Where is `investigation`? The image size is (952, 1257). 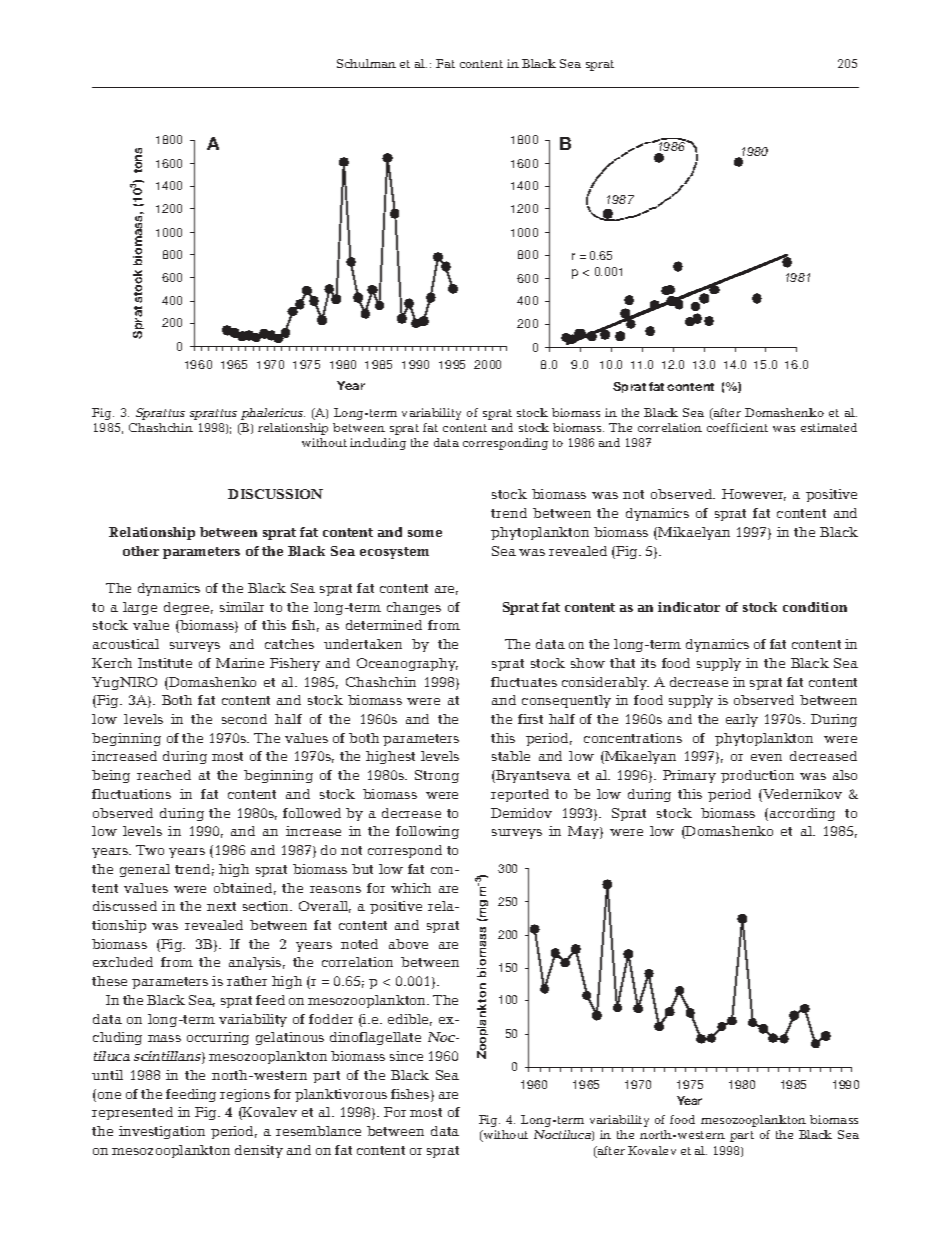 investigation is located at coordinates (162, 1132).
